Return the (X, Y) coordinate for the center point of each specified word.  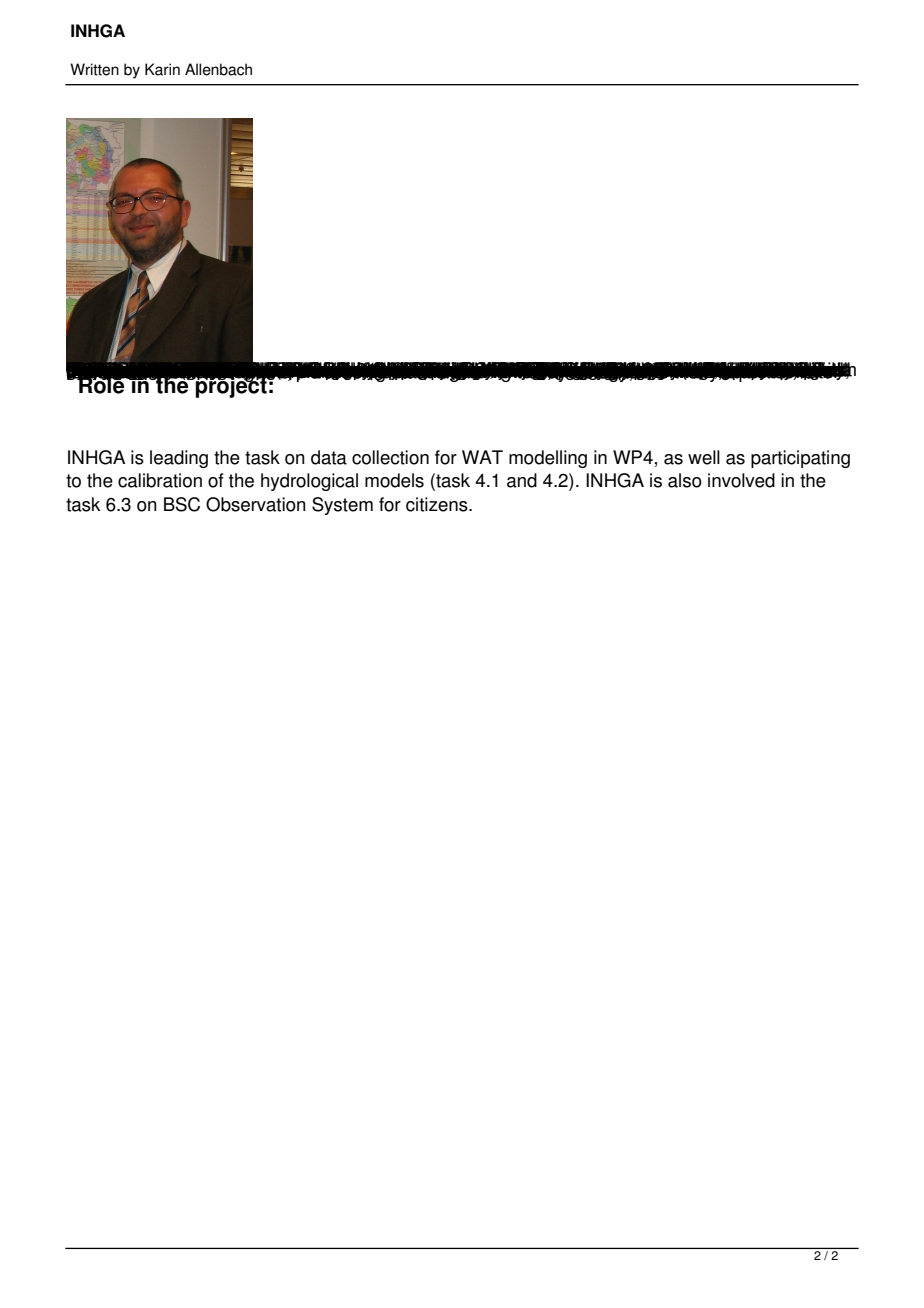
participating (800, 459)
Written (94, 69)
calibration (160, 480)
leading (179, 459)
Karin (162, 69)
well (704, 457)
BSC (182, 504)
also (685, 480)
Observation (256, 504)
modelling (548, 459)
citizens (438, 504)
